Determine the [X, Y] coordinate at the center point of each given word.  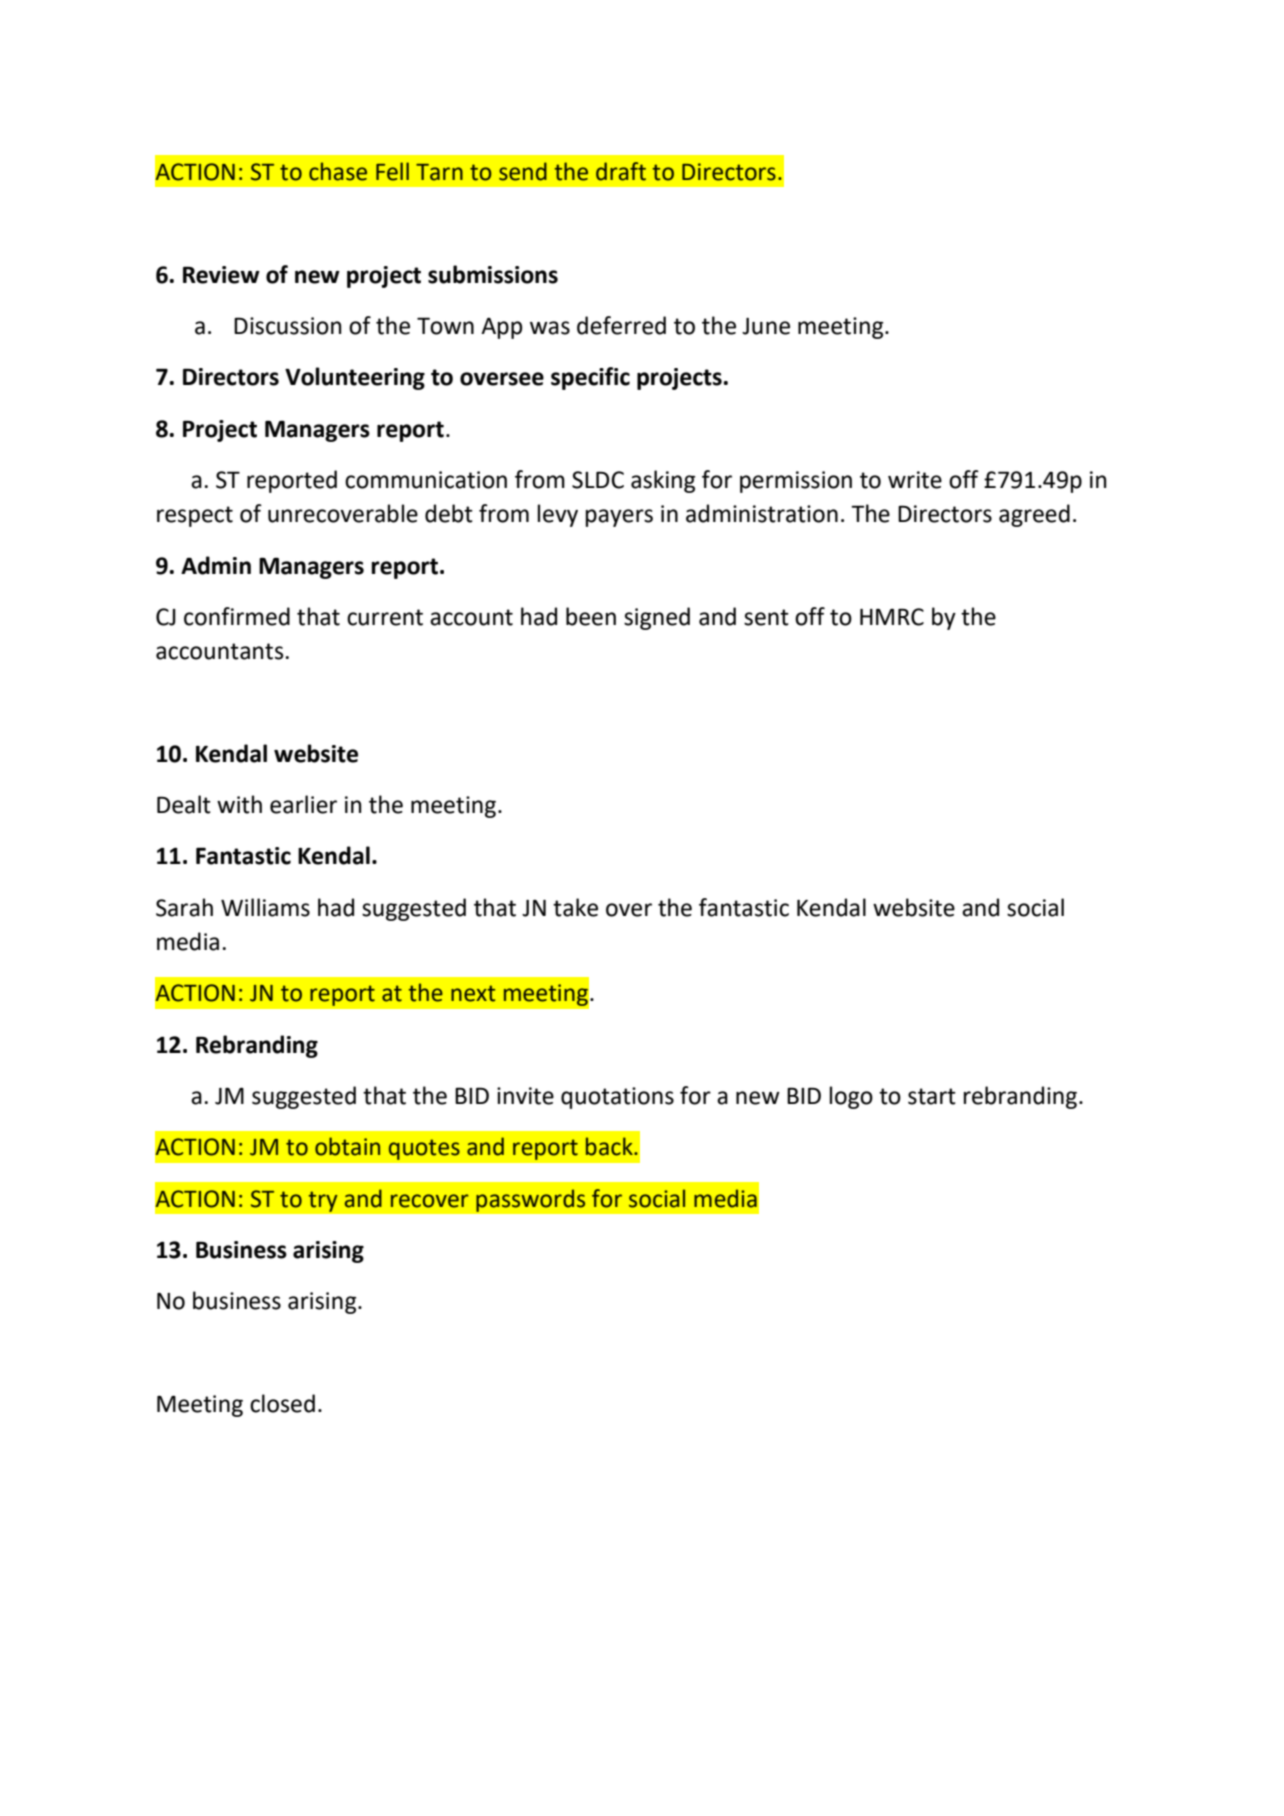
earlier [303, 804]
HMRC [892, 617]
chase [338, 171]
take [575, 907]
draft [621, 171]
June [766, 326]
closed [282, 1403]
